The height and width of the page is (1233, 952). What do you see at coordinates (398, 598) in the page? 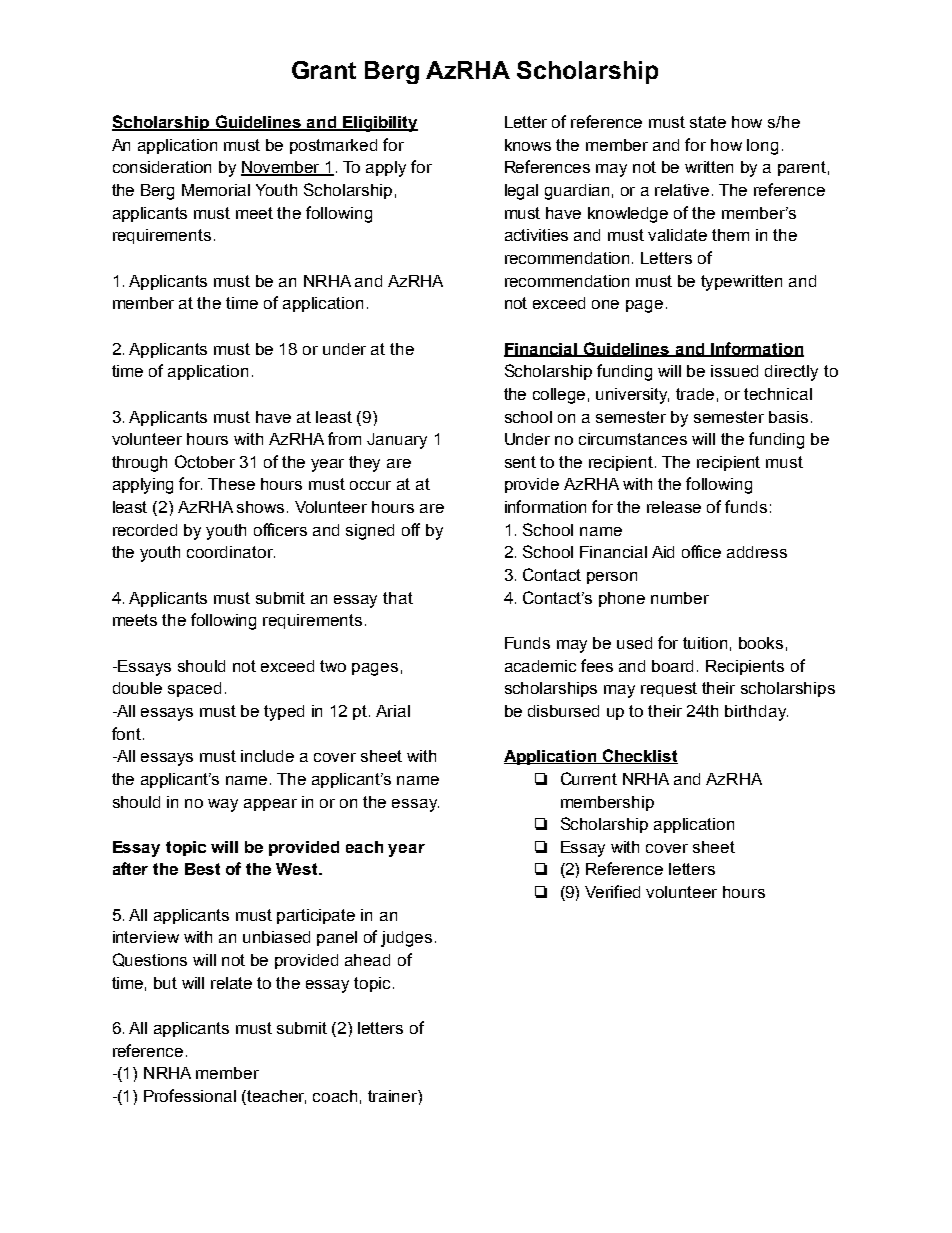
I see `that` at bounding box center [398, 598].
